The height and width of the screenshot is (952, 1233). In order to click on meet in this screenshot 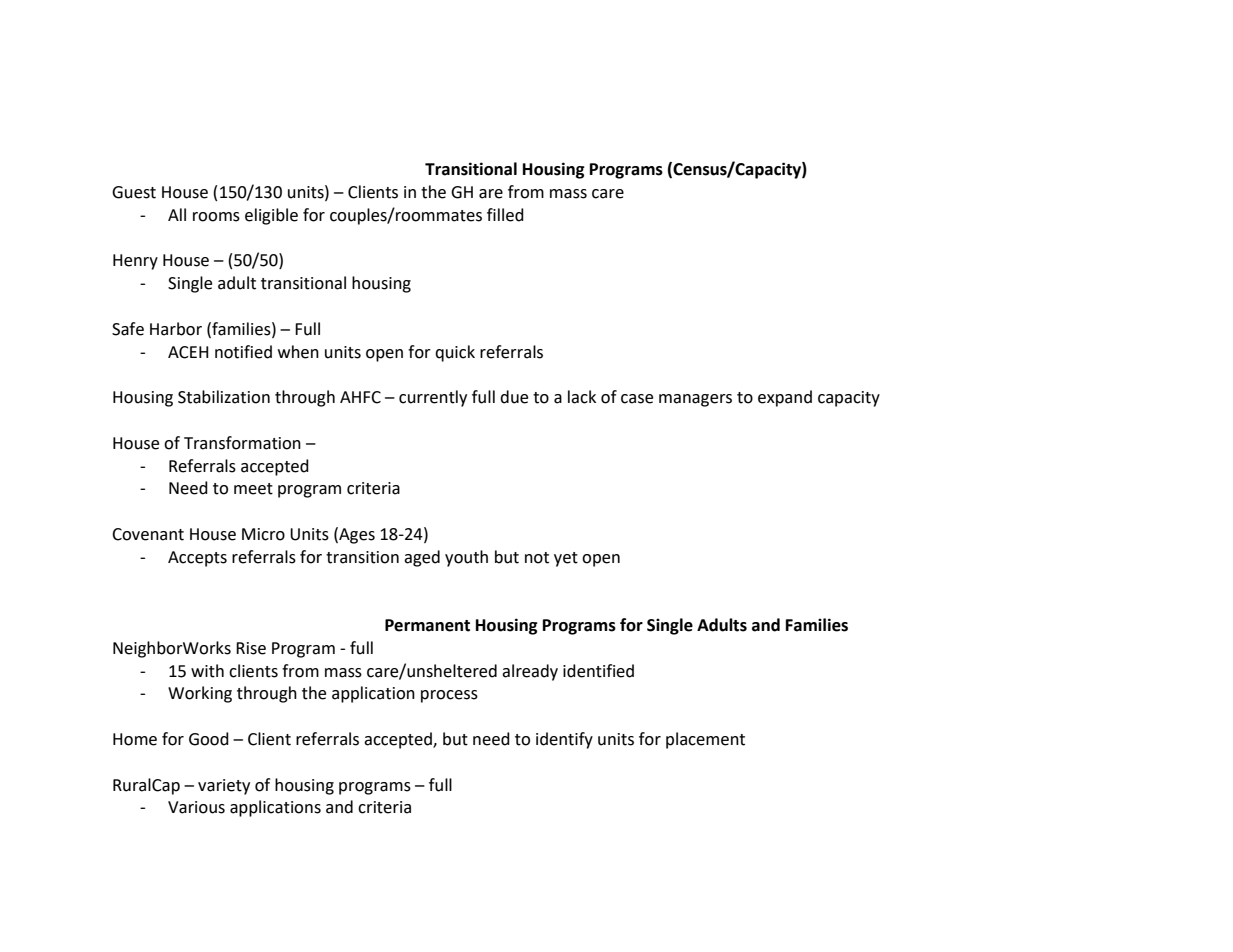, I will do `click(253, 489)`.
